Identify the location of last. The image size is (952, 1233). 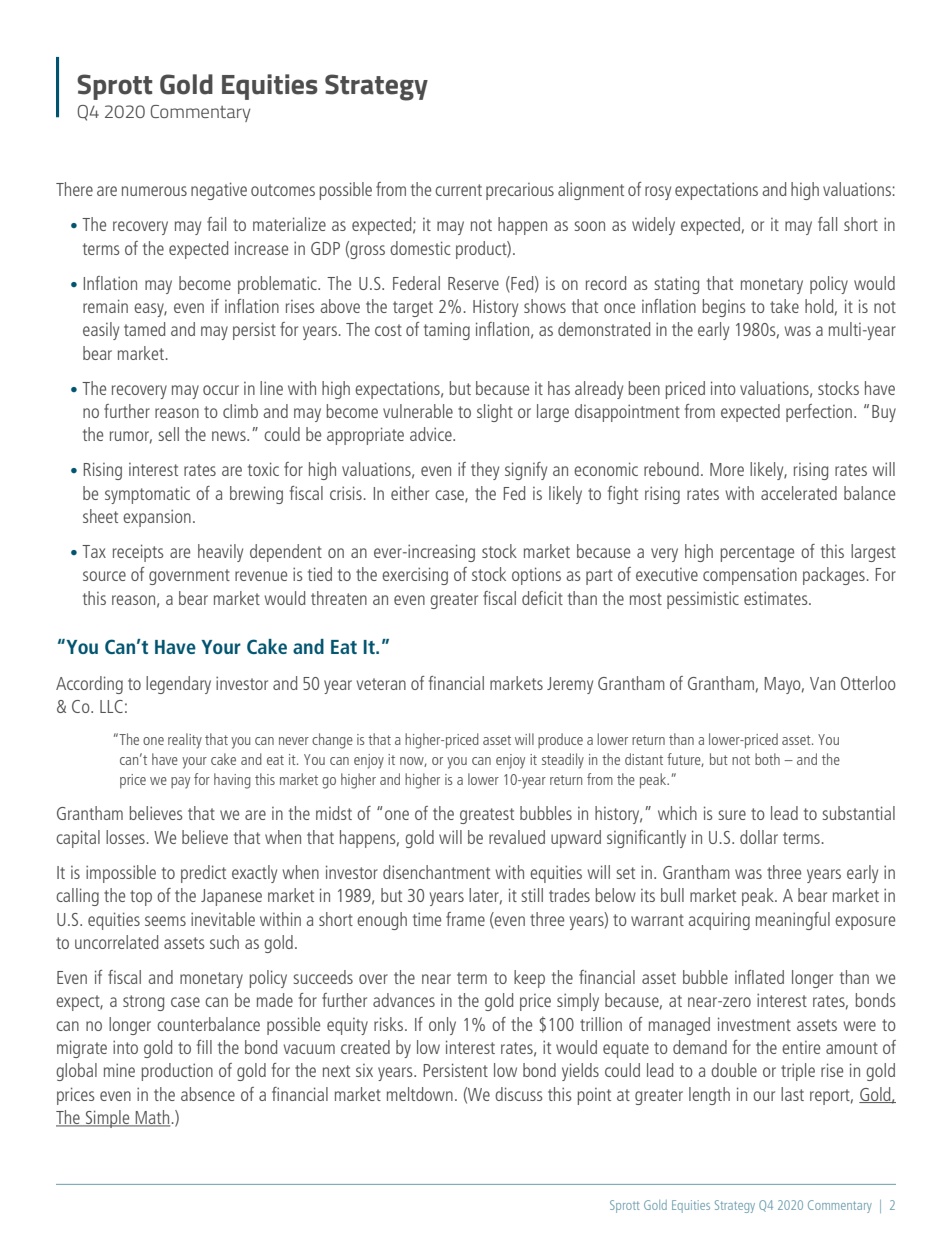
(792, 1094).
